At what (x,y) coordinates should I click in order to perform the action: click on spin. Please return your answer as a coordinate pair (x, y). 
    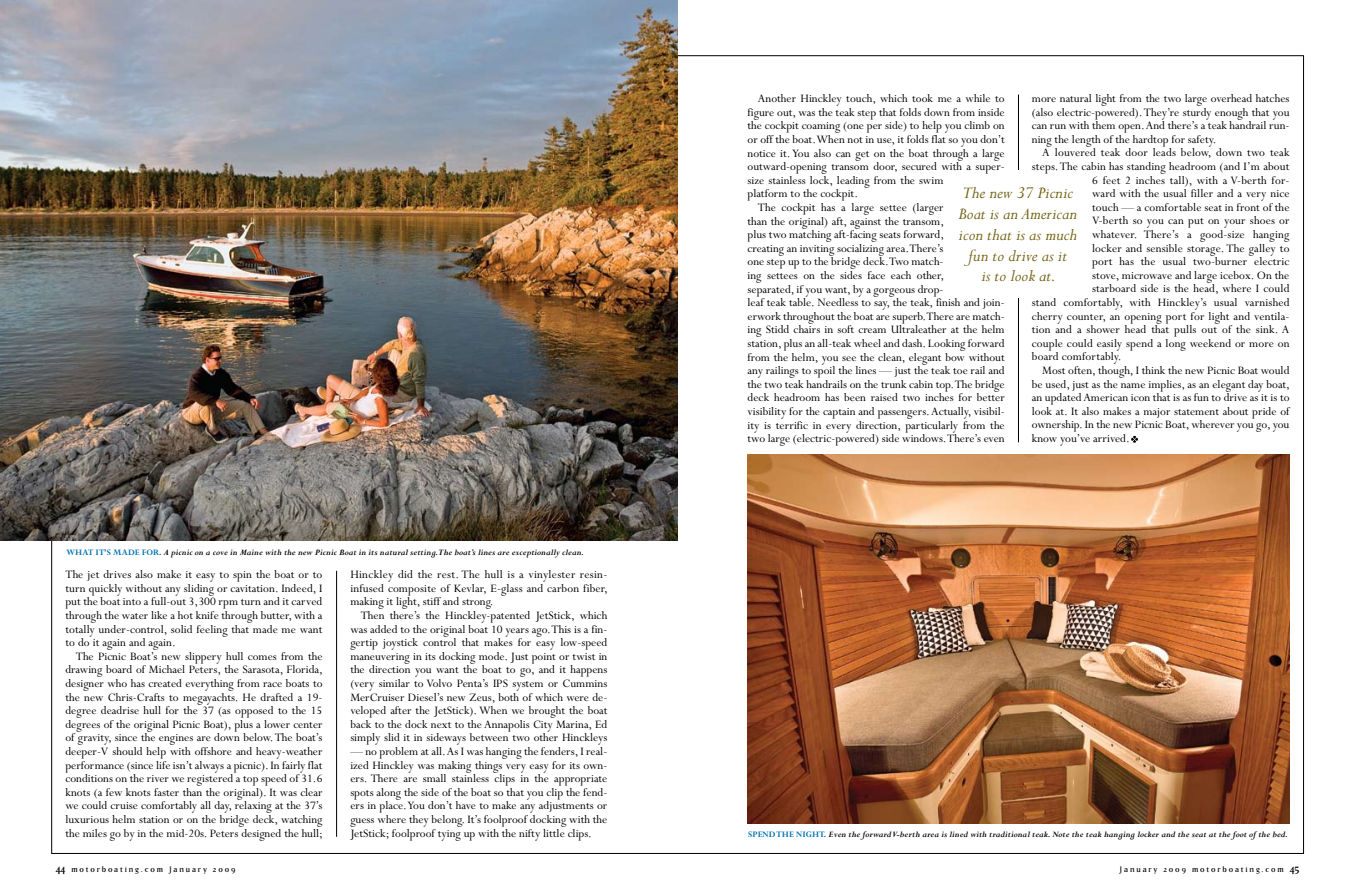
    Looking at the image, I should click on (242, 576).
